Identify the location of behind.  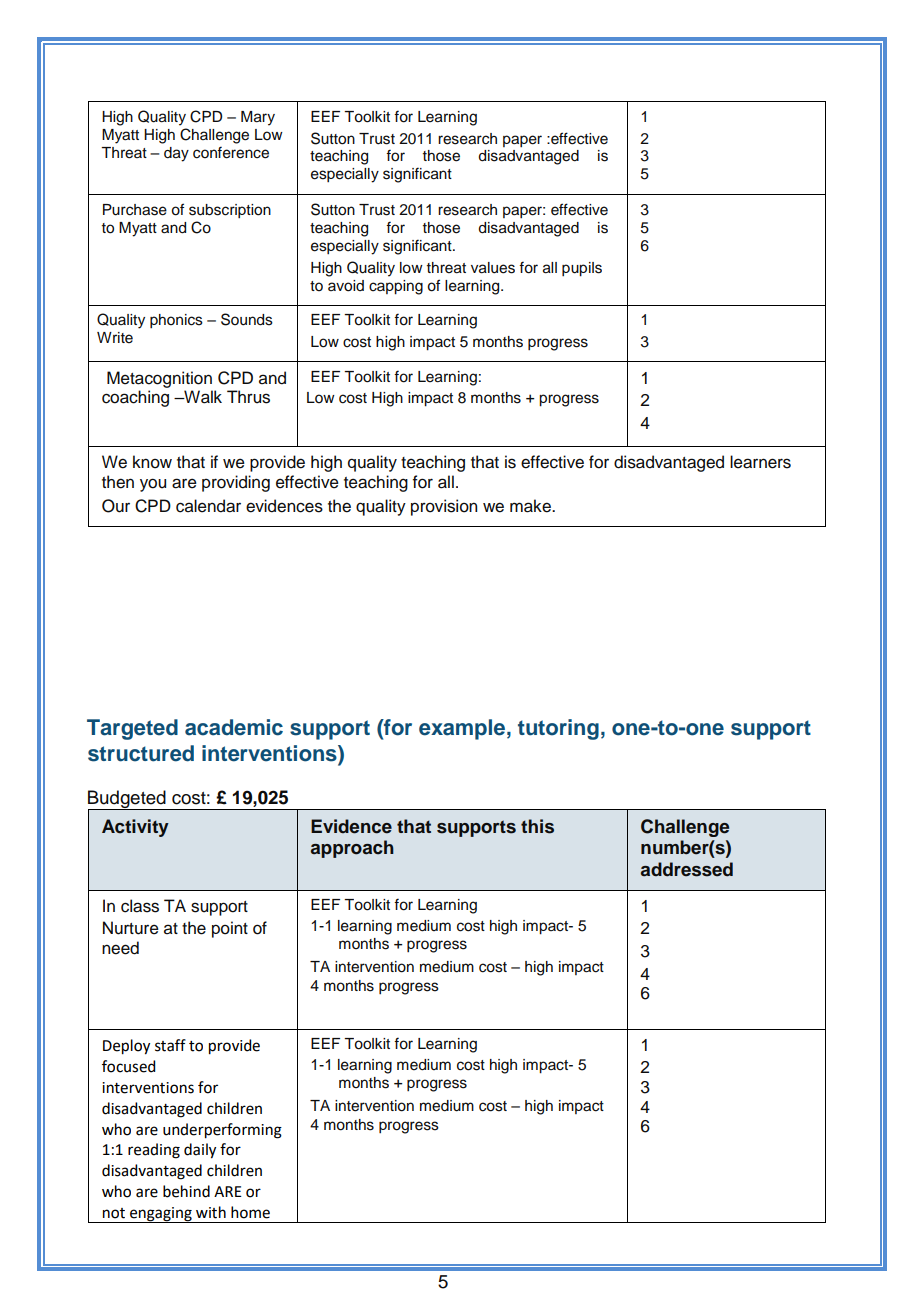
(186, 1191).
